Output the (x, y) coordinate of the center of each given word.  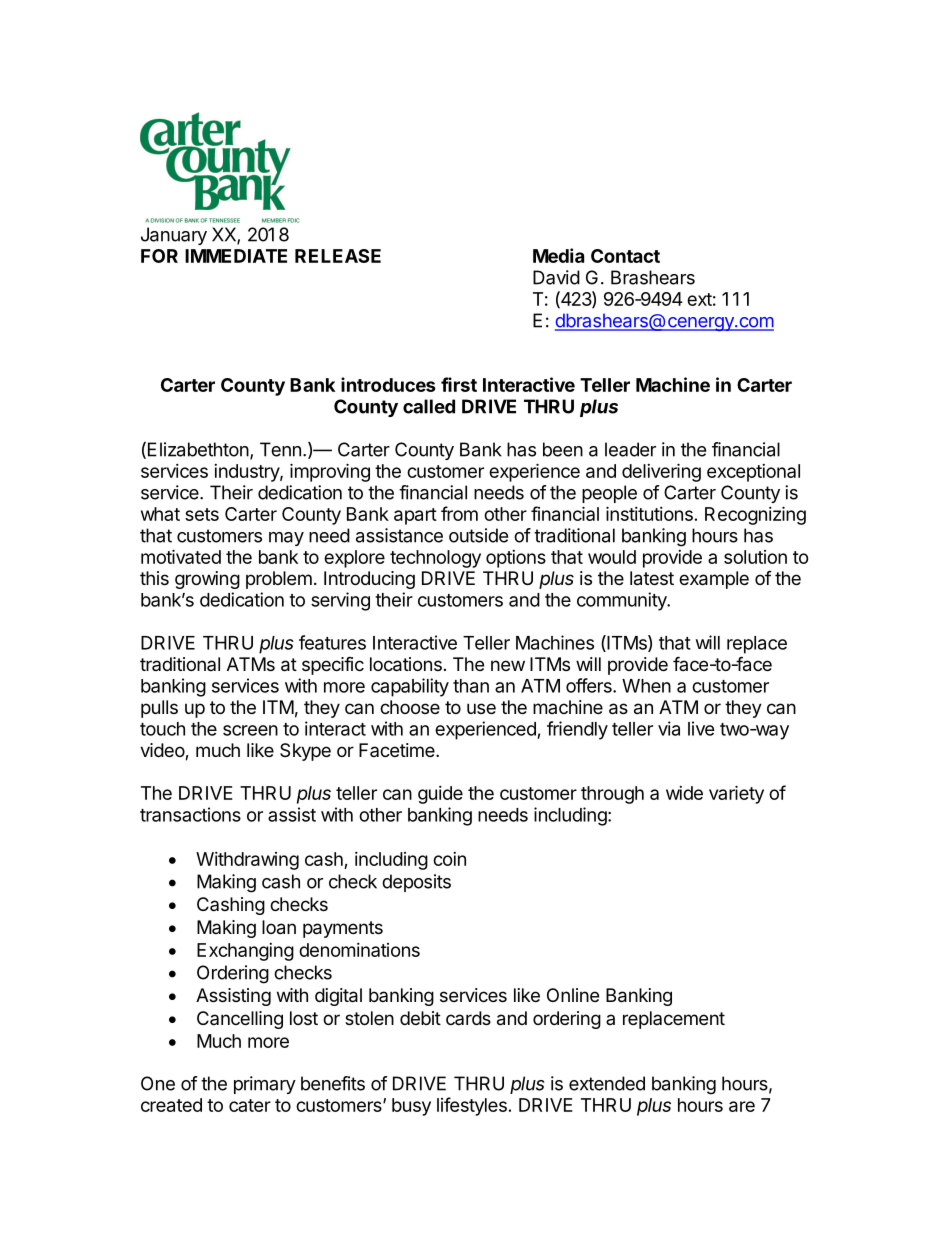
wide (684, 793)
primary (265, 1085)
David (556, 277)
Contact (625, 256)
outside (478, 535)
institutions (649, 513)
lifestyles (472, 1106)
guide (440, 795)
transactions (190, 814)
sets (202, 514)
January (174, 236)
